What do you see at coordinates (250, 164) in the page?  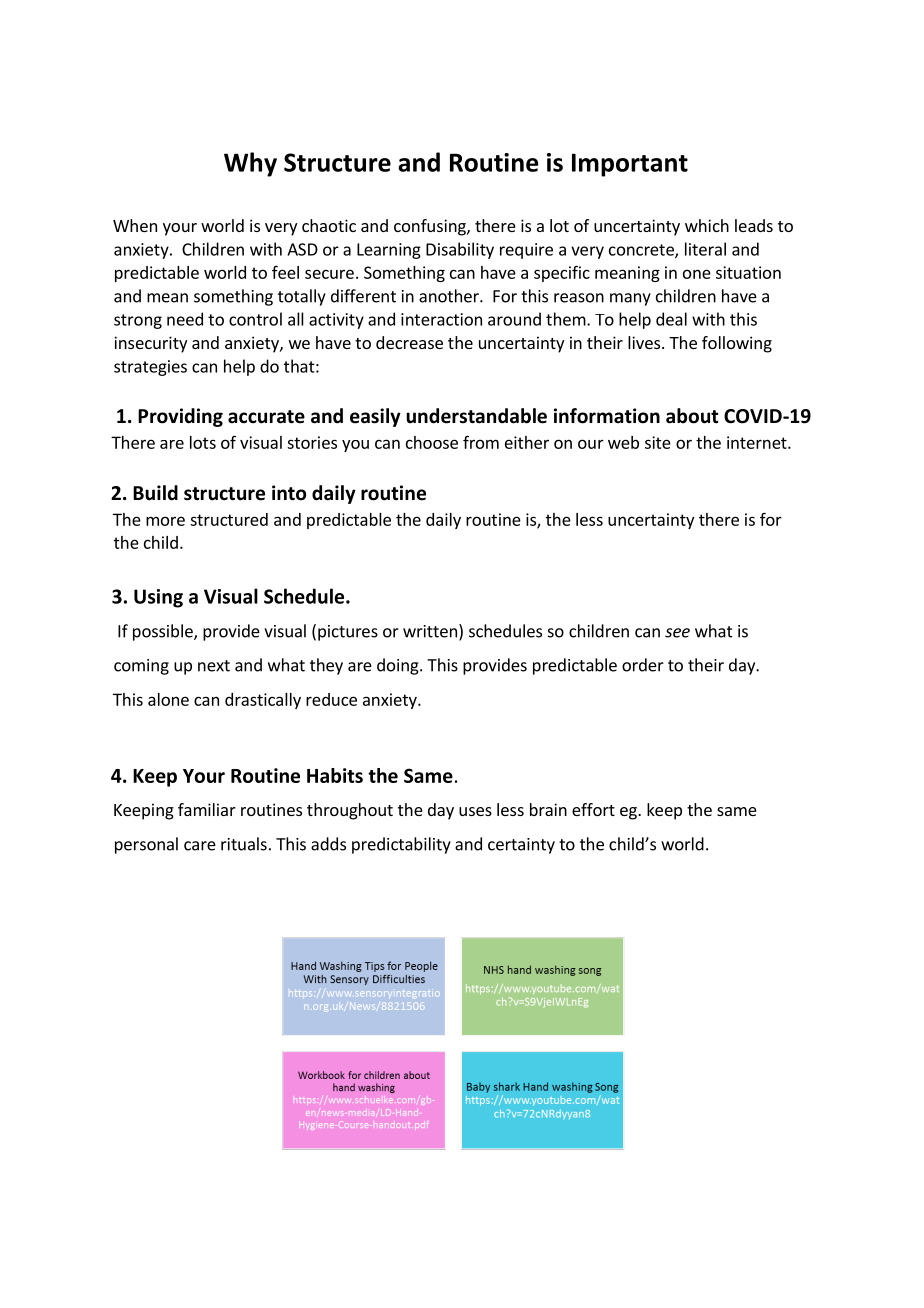 I see `Why` at bounding box center [250, 164].
